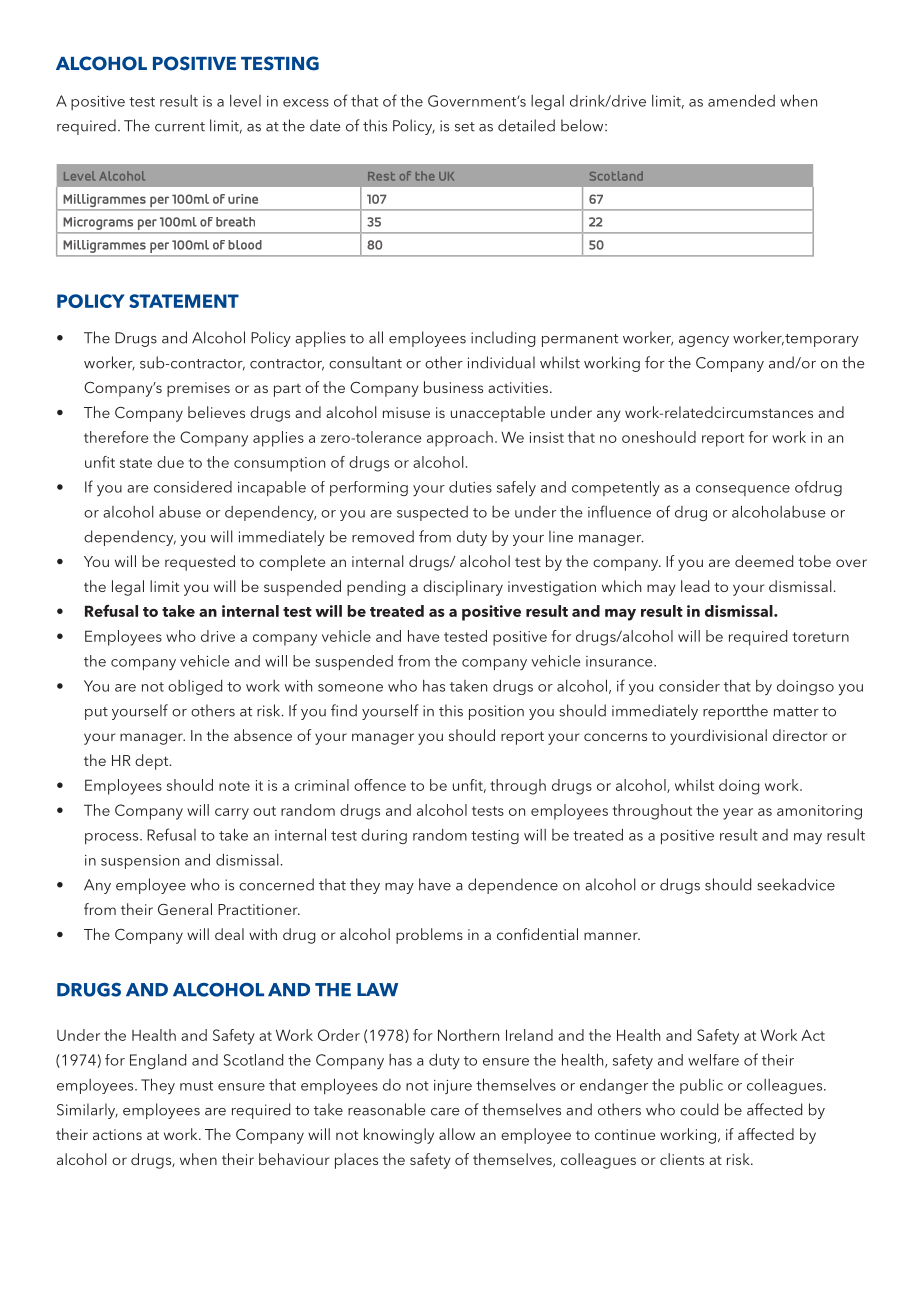 This page has width=924, height=1308. What do you see at coordinates (695, 586) in the page?
I see `lead` at bounding box center [695, 586].
